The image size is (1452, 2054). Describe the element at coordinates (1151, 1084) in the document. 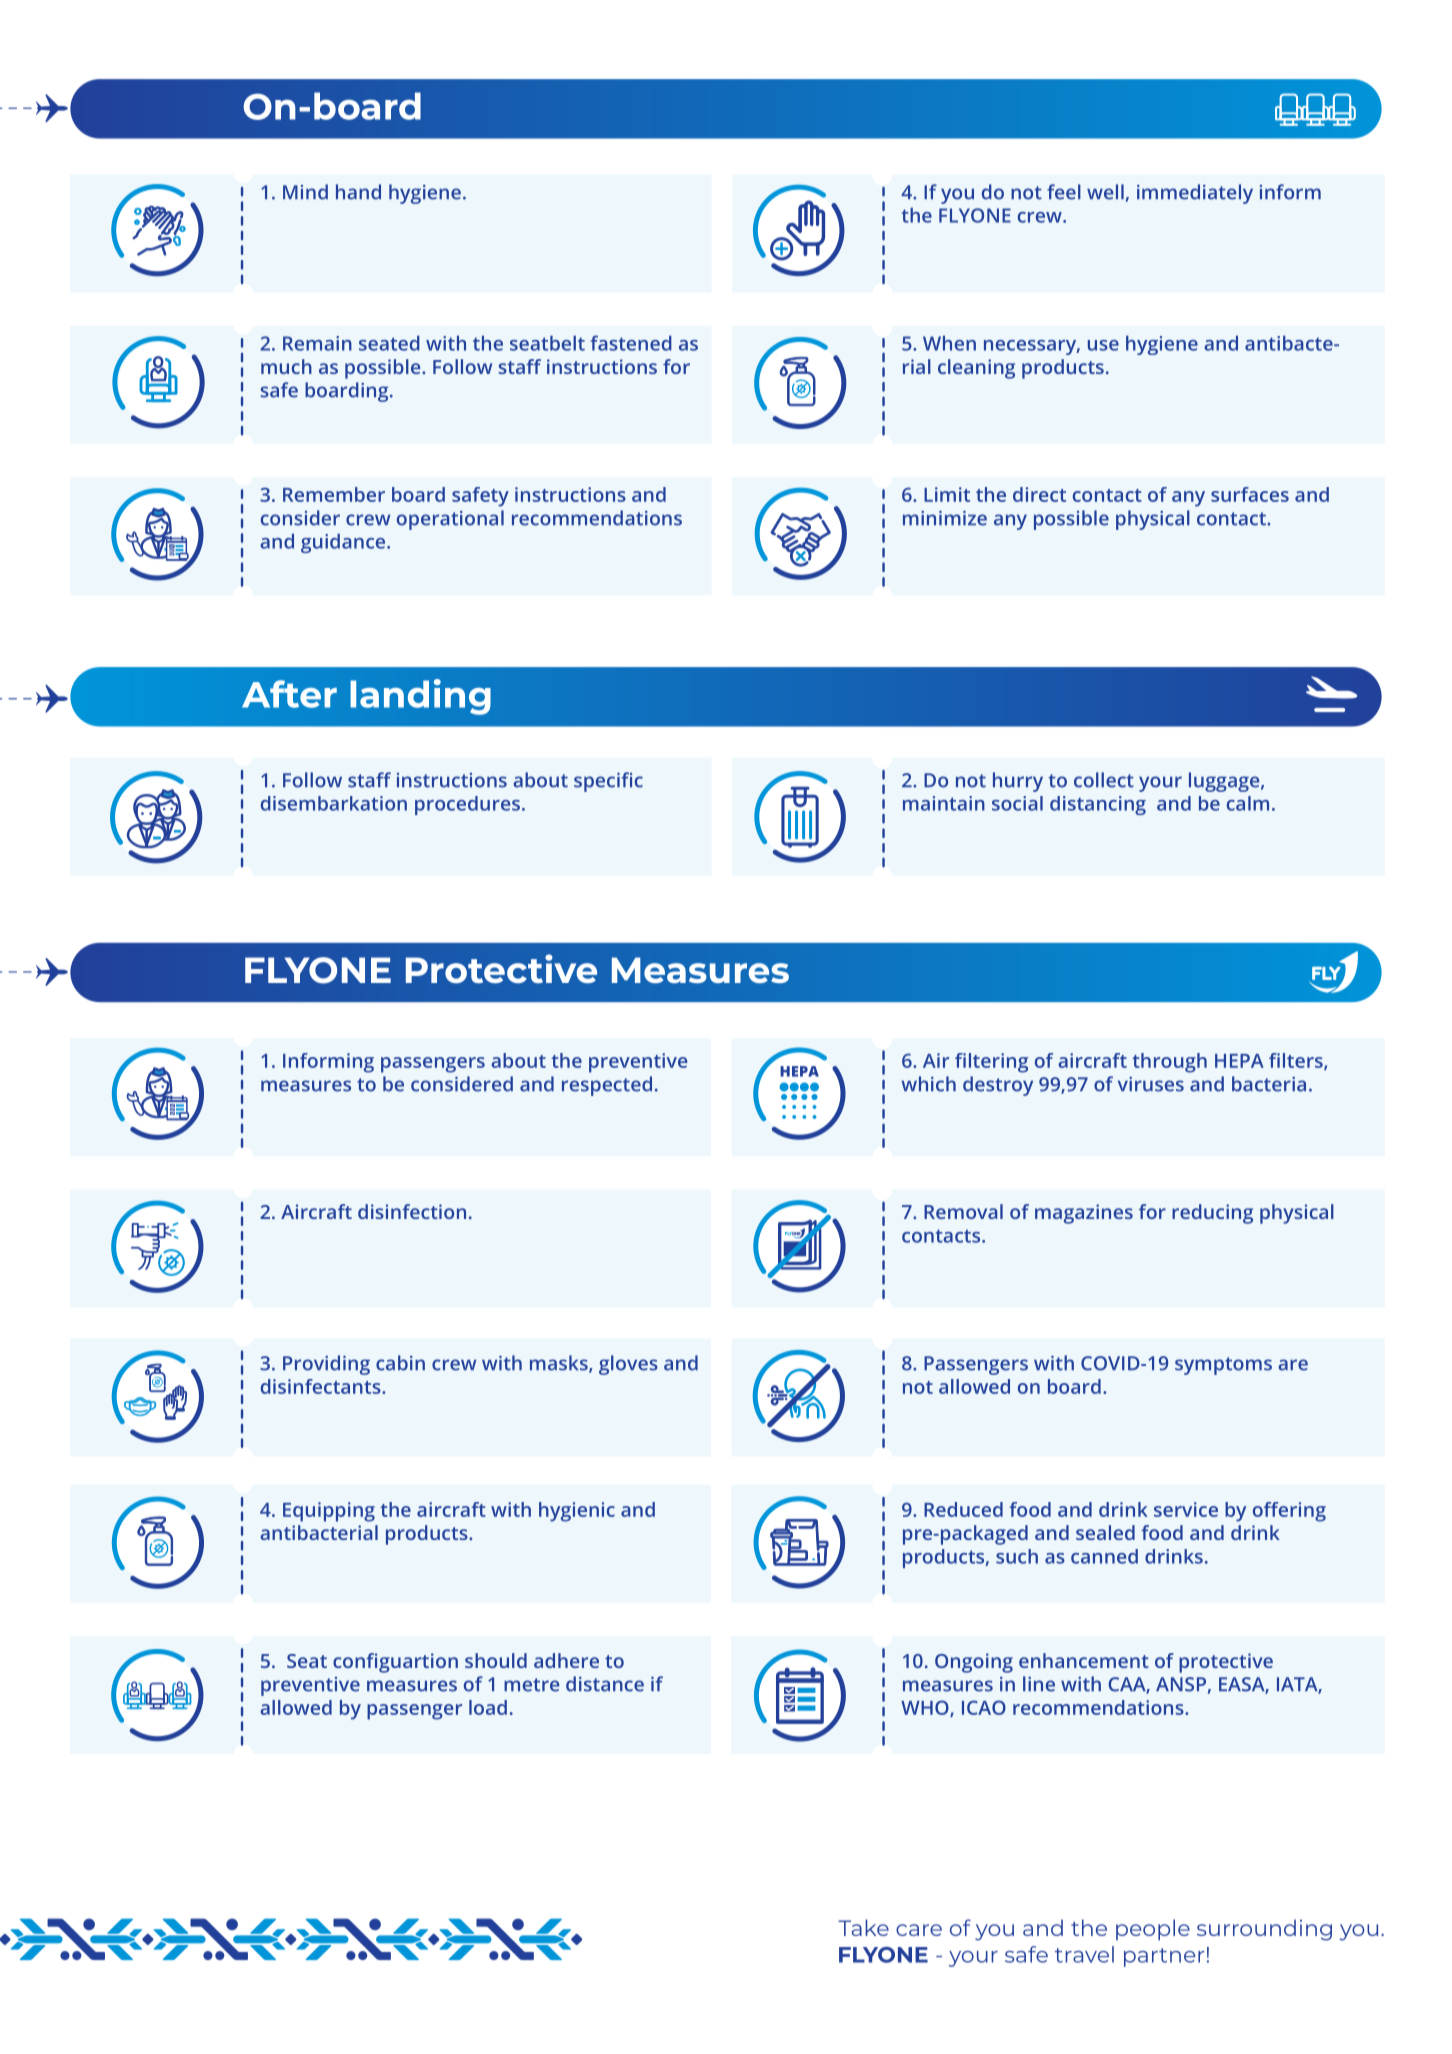

I see `viruses` at that location.
